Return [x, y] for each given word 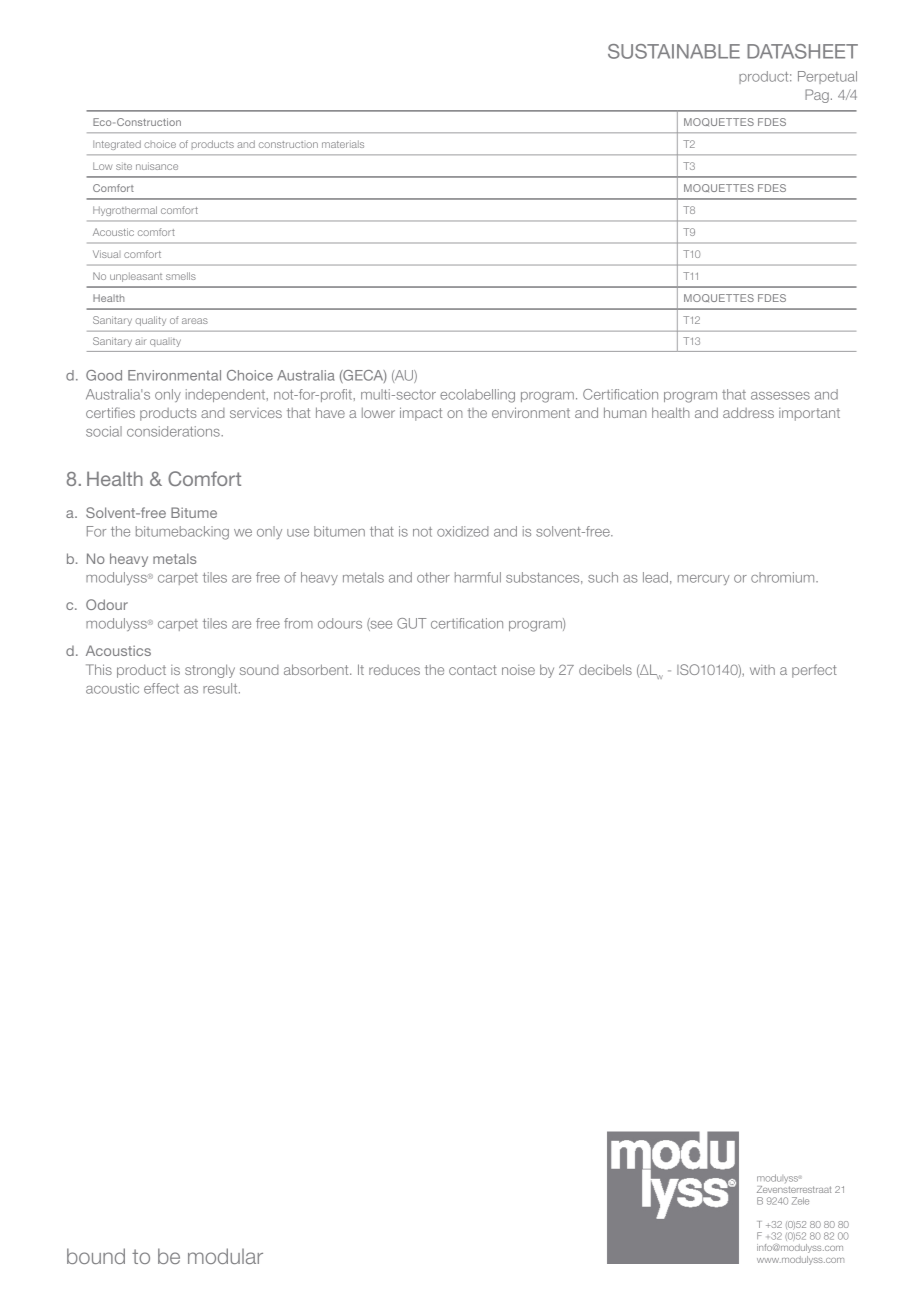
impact [421, 414]
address [748, 412]
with [762, 670]
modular [225, 1256]
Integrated [117, 145]
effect [161, 688]
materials [343, 144]
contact [473, 670]
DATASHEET [802, 51]
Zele [800, 1201]
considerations [174, 431]
